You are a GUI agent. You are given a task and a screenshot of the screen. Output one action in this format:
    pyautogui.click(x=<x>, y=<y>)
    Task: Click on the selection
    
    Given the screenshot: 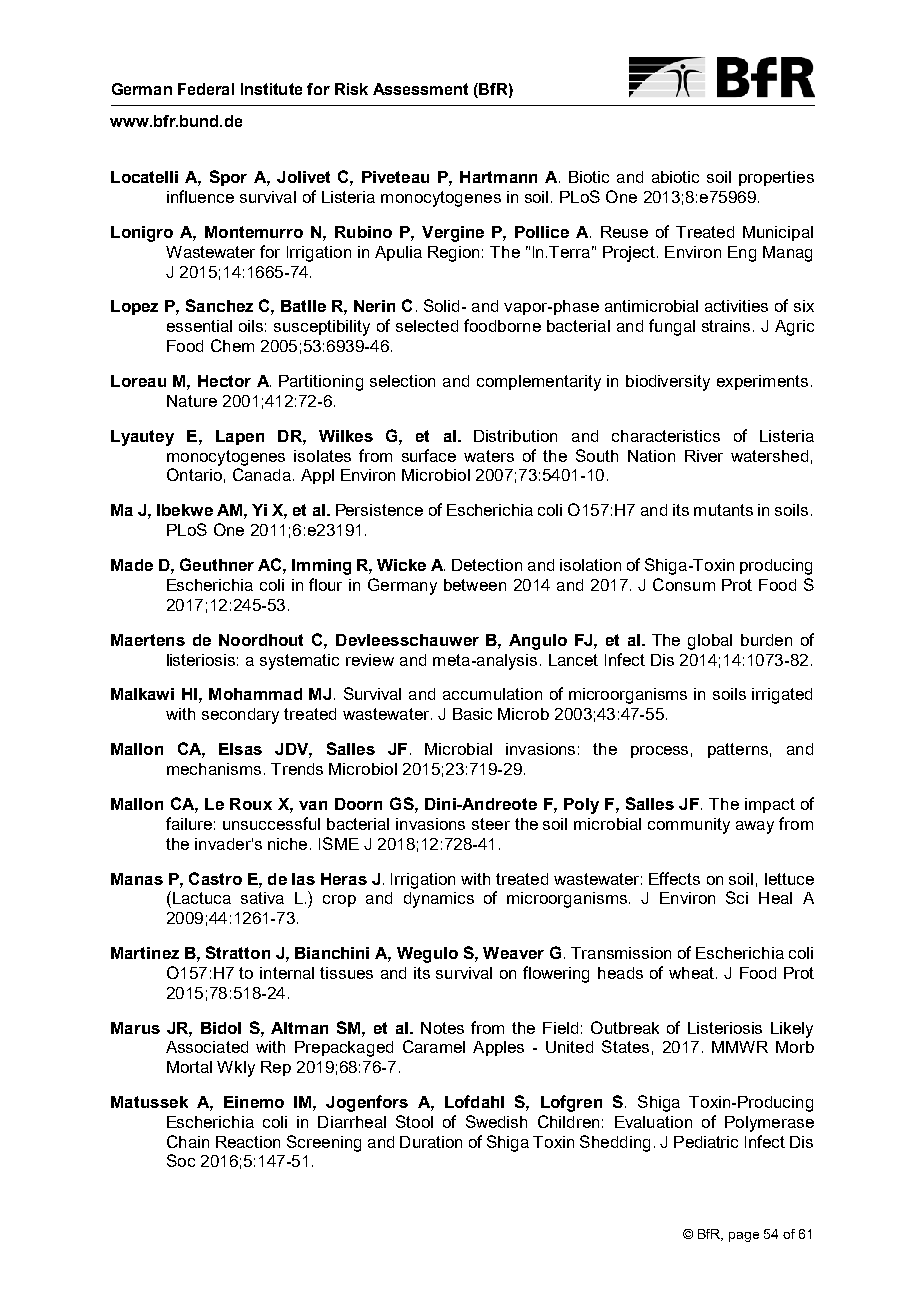 What is the action you would take?
    pyautogui.click(x=402, y=381)
